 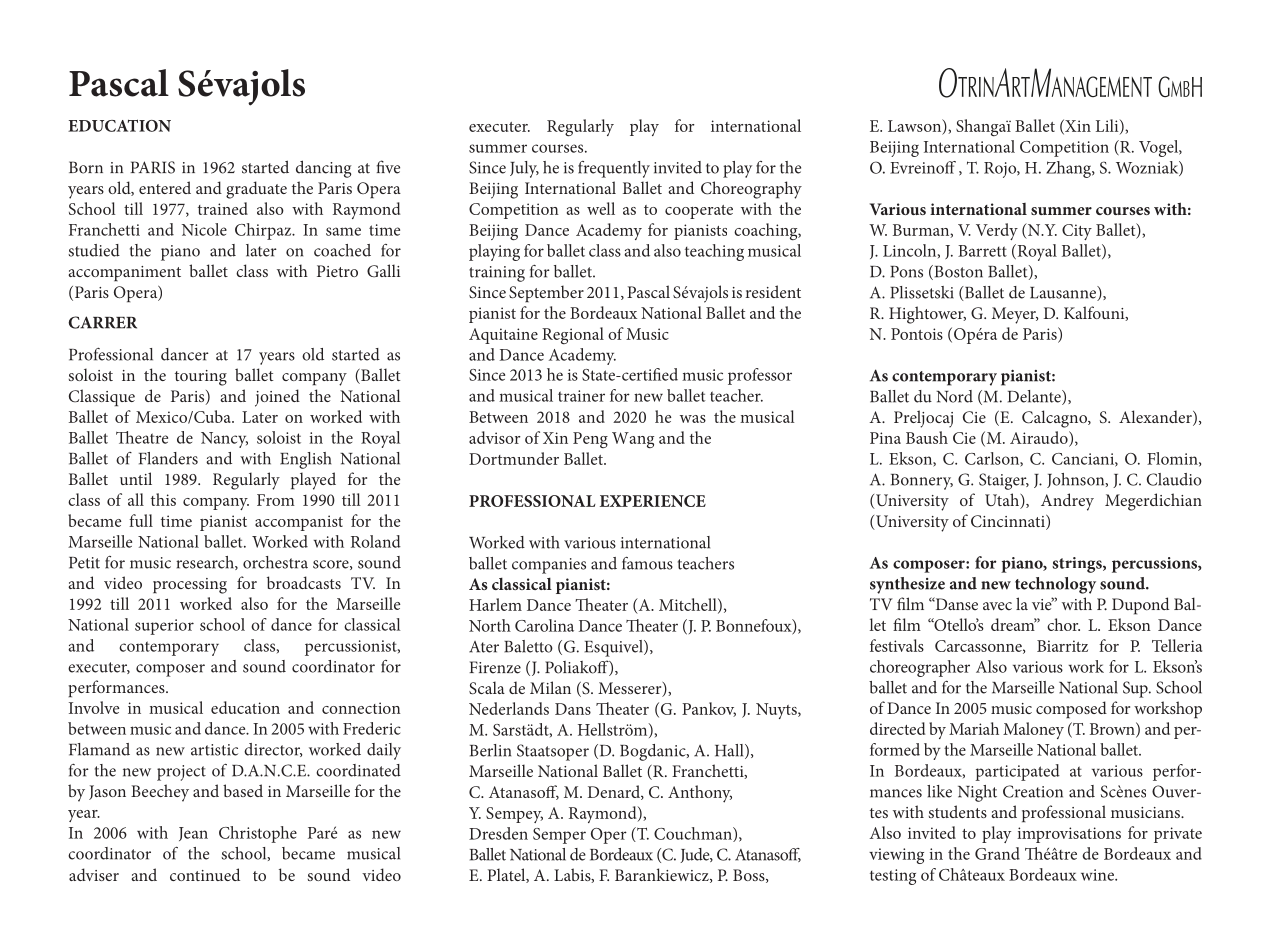 I want to click on September, so click(x=546, y=293).
